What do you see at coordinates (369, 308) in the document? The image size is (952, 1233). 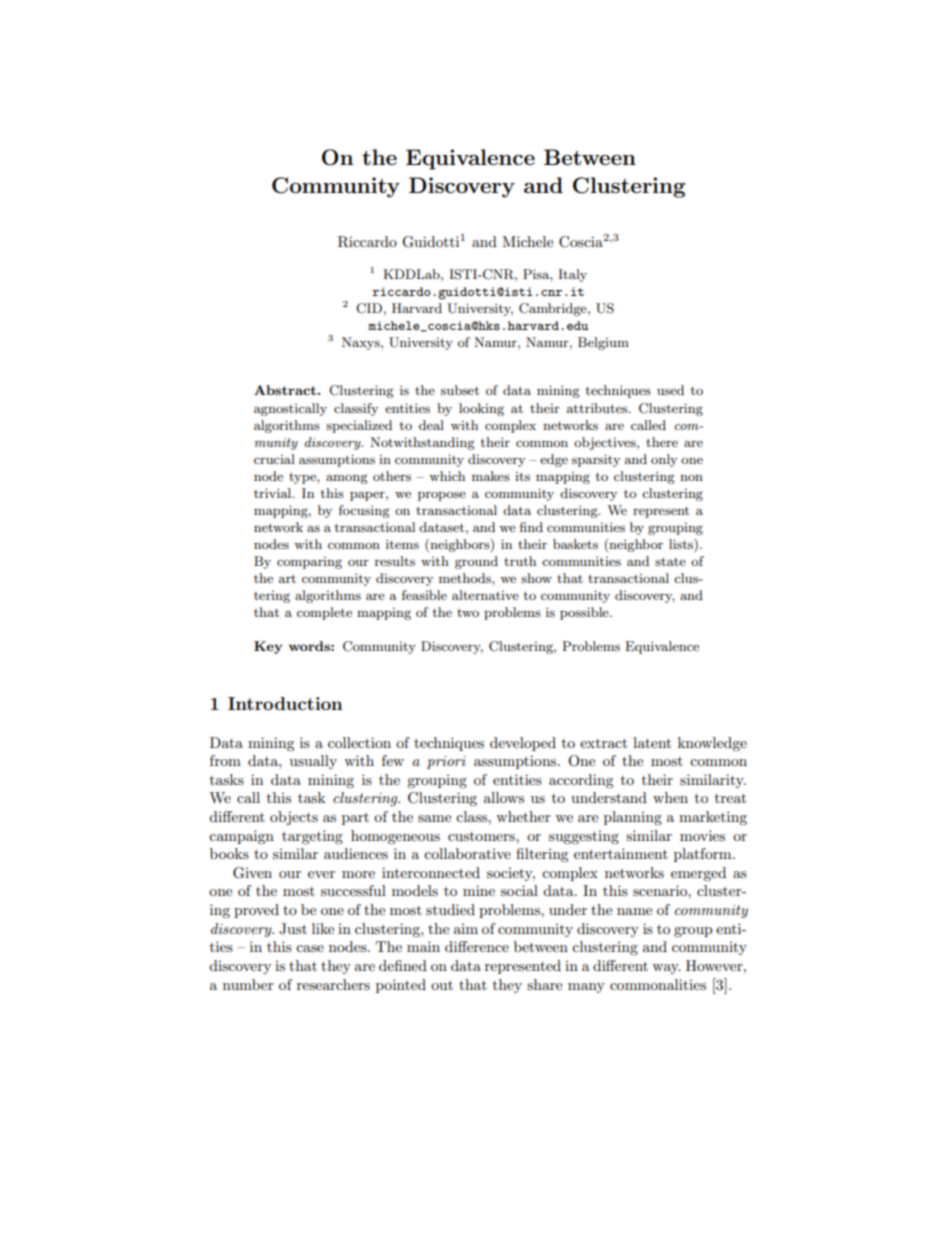 I see `CID` at bounding box center [369, 308].
